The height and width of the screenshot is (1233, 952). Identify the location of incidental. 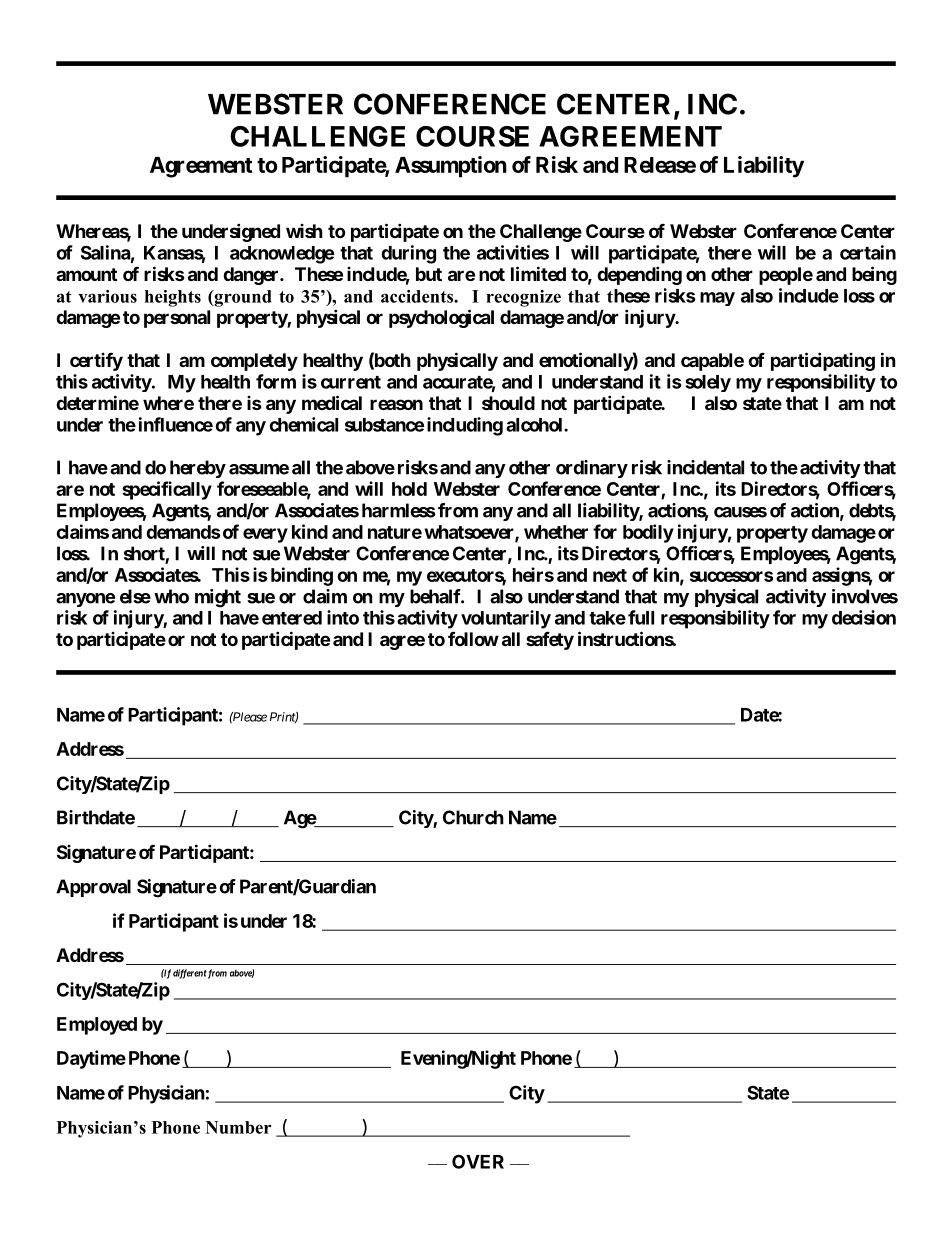
(705, 467).
